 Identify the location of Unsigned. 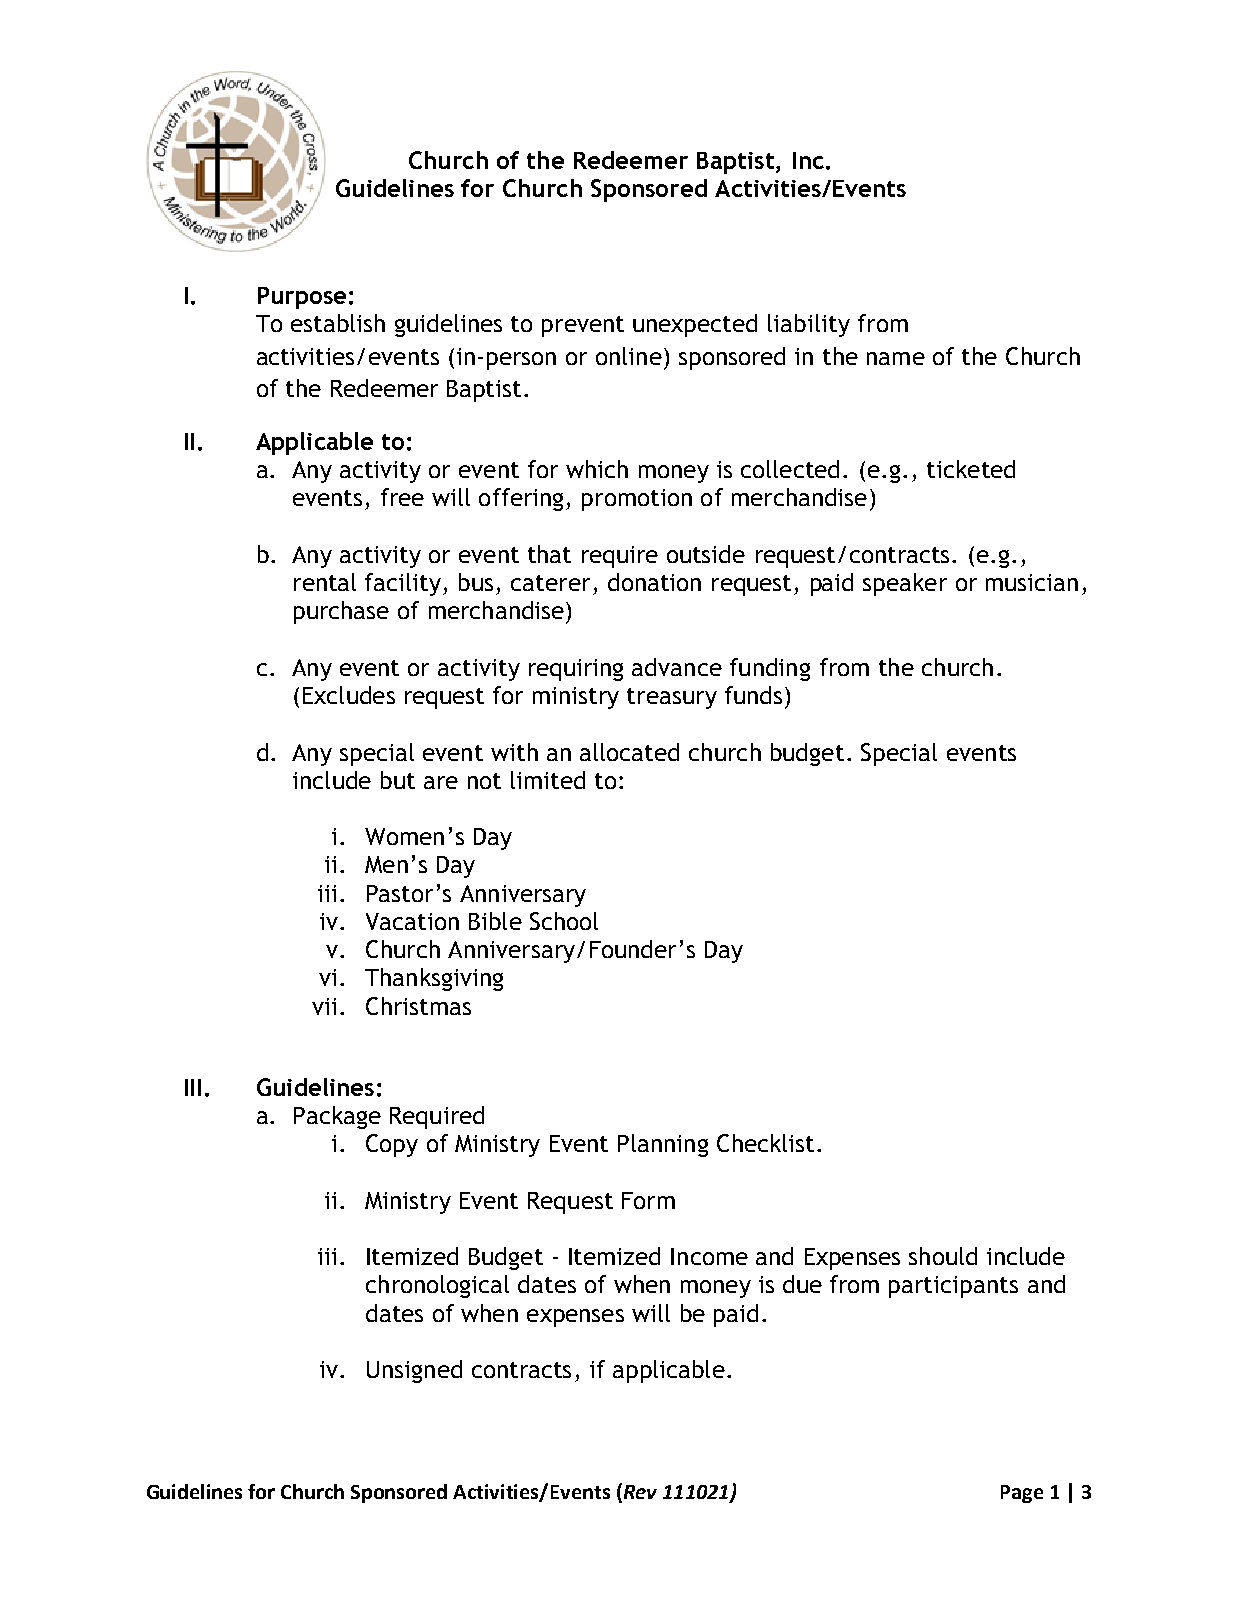
(414, 1371).
